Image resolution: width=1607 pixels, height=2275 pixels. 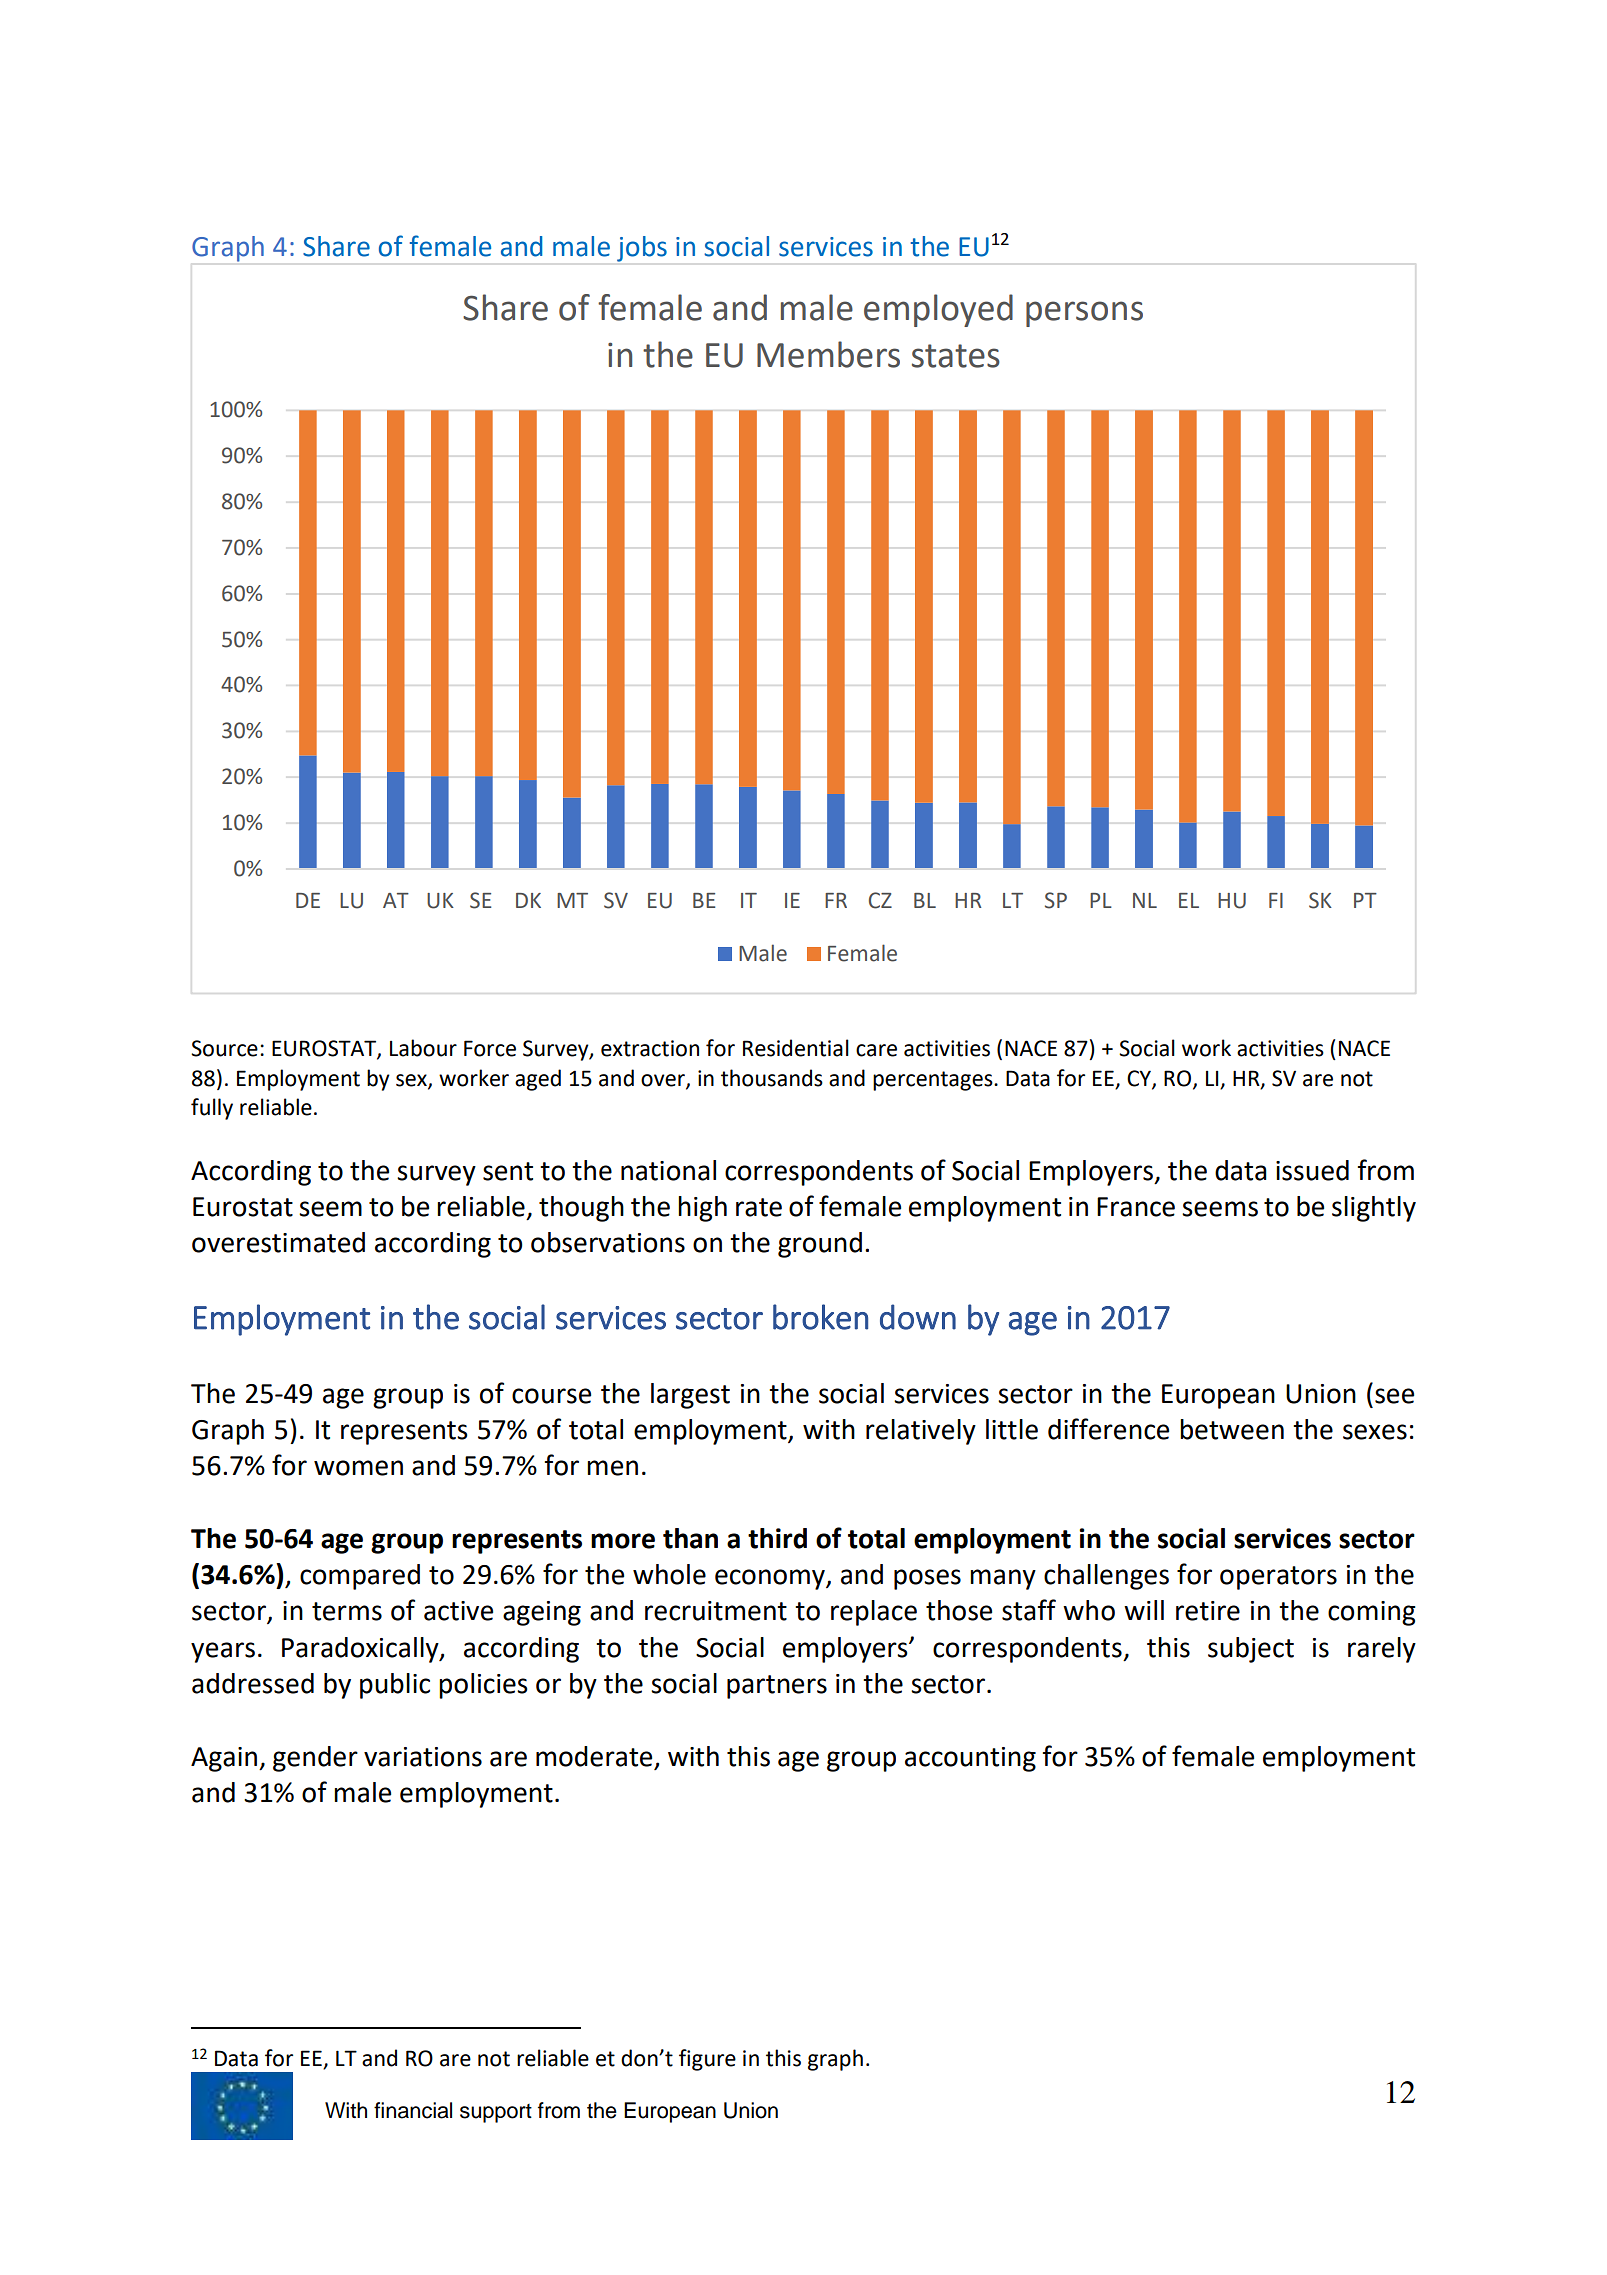 What do you see at coordinates (828, 354) in the page?
I see `Members` at bounding box center [828, 354].
